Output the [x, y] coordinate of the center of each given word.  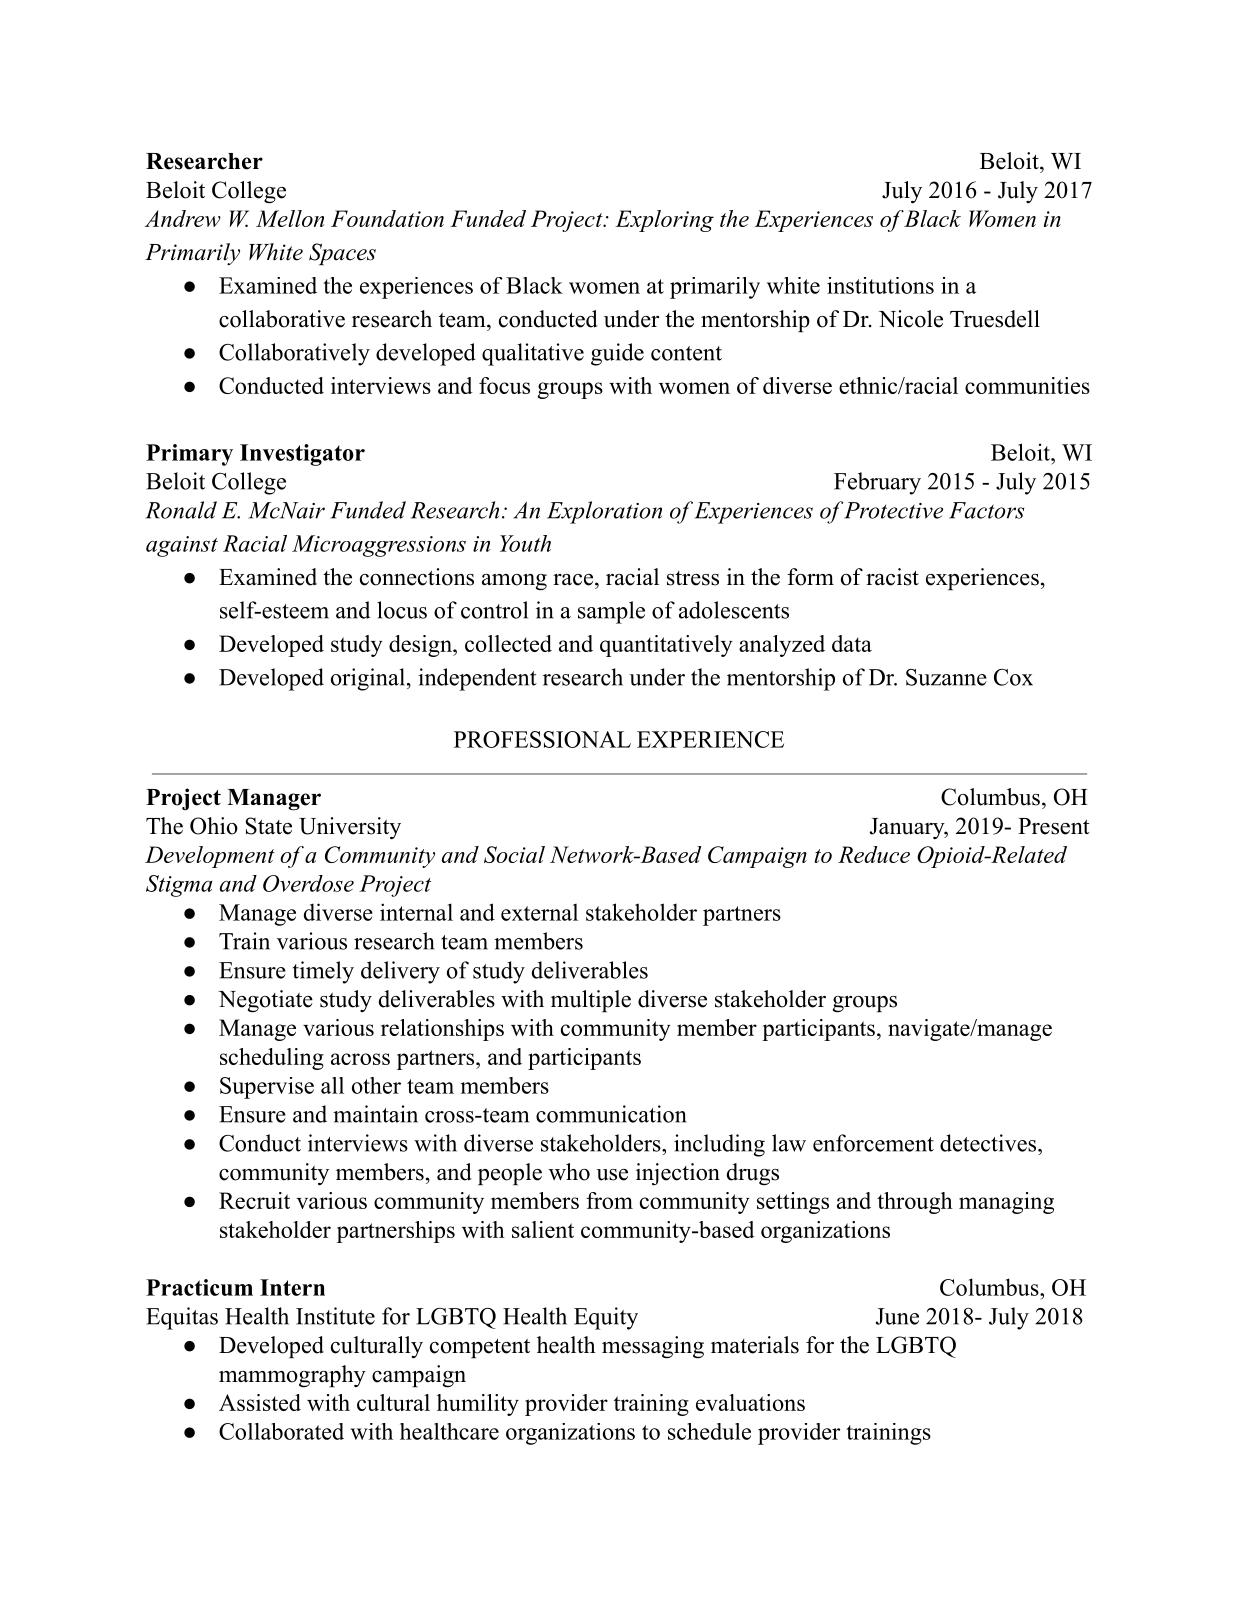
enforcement [873, 1143]
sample [611, 612]
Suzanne [946, 677]
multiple [591, 1001]
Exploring [664, 221]
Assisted [260, 1402]
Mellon [290, 218]
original [368, 679]
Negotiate [265, 1001]
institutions [880, 285]
